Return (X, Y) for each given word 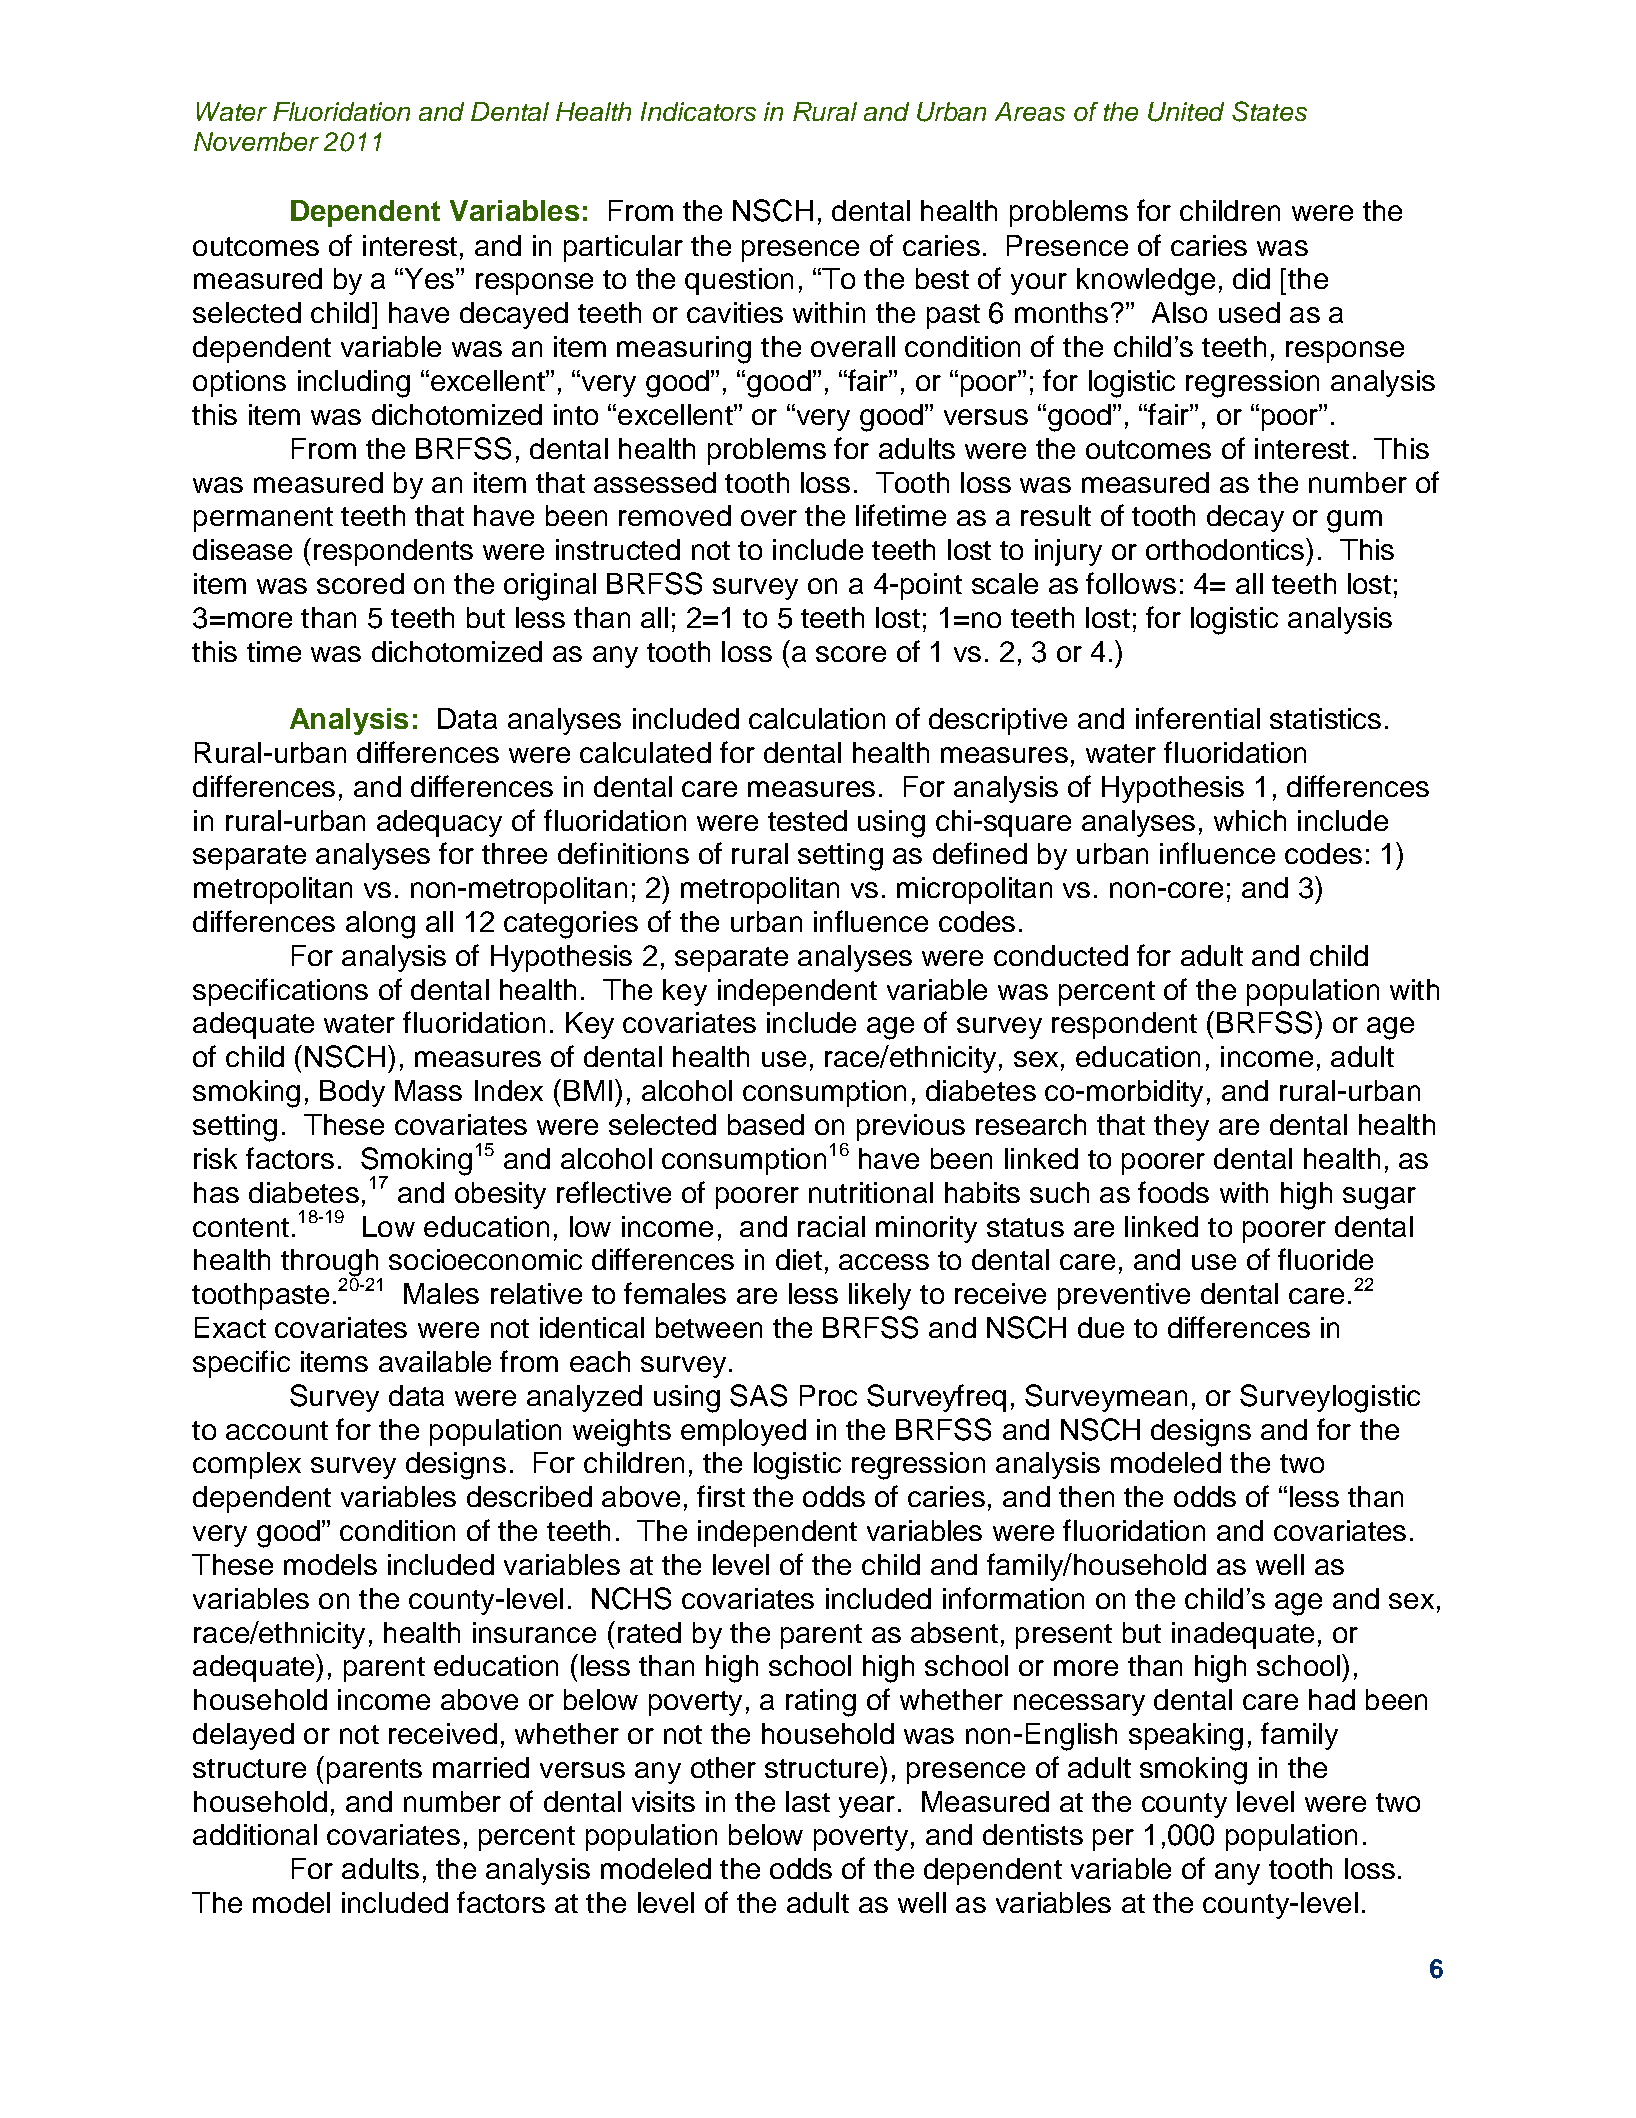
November (256, 141)
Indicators (698, 111)
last (808, 1801)
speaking (1186, 1737)
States (1269, 111)
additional (255, 1834)
